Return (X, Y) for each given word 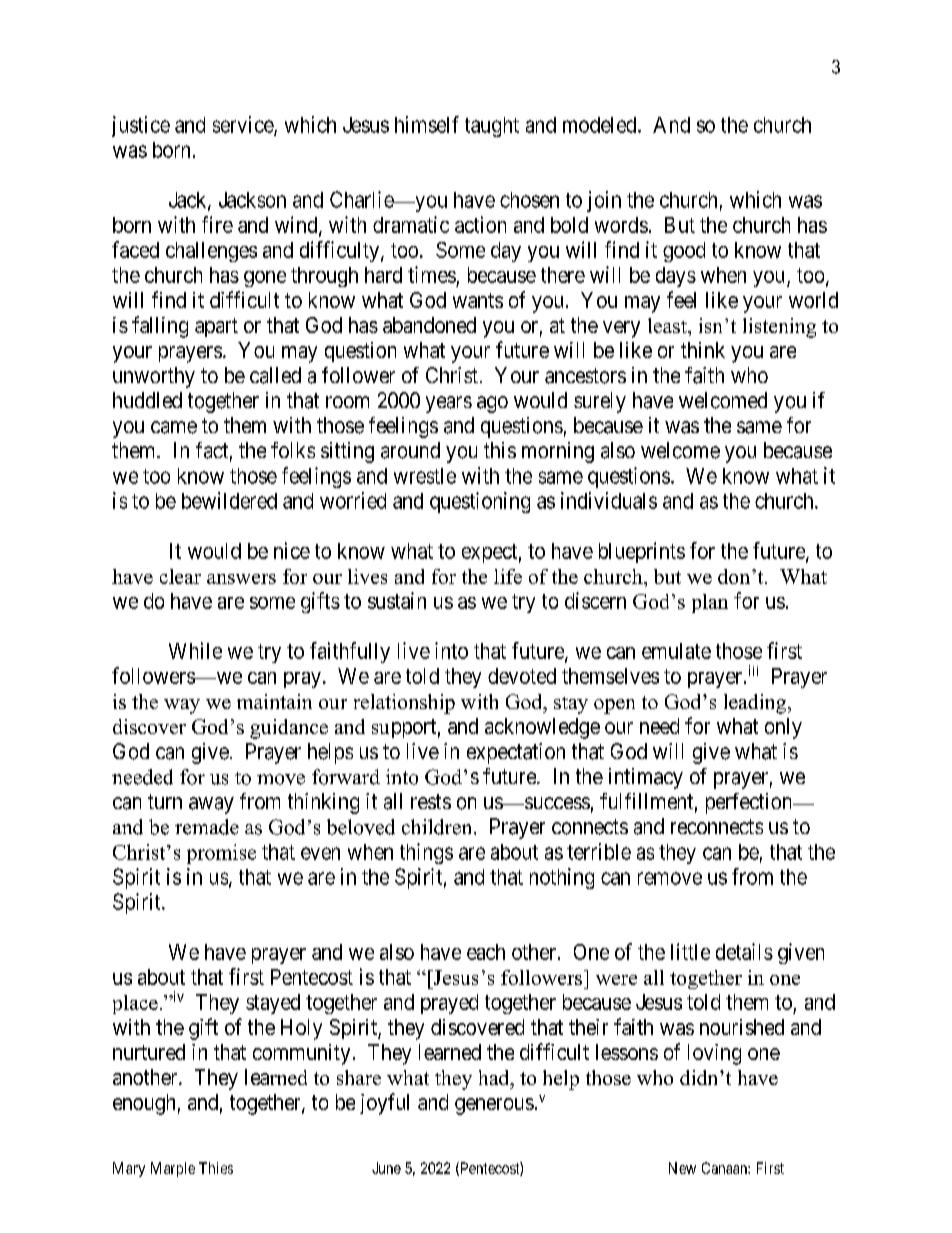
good (684, 252)
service (244, 125)
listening (779, 328)
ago (492, 404)
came (174, 427)
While (195, 650)
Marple (173, 1169)
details (744, 951)
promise (221, 854)
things (426, 853)
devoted (522, 676)
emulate (676, 651)
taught (492, 127)
